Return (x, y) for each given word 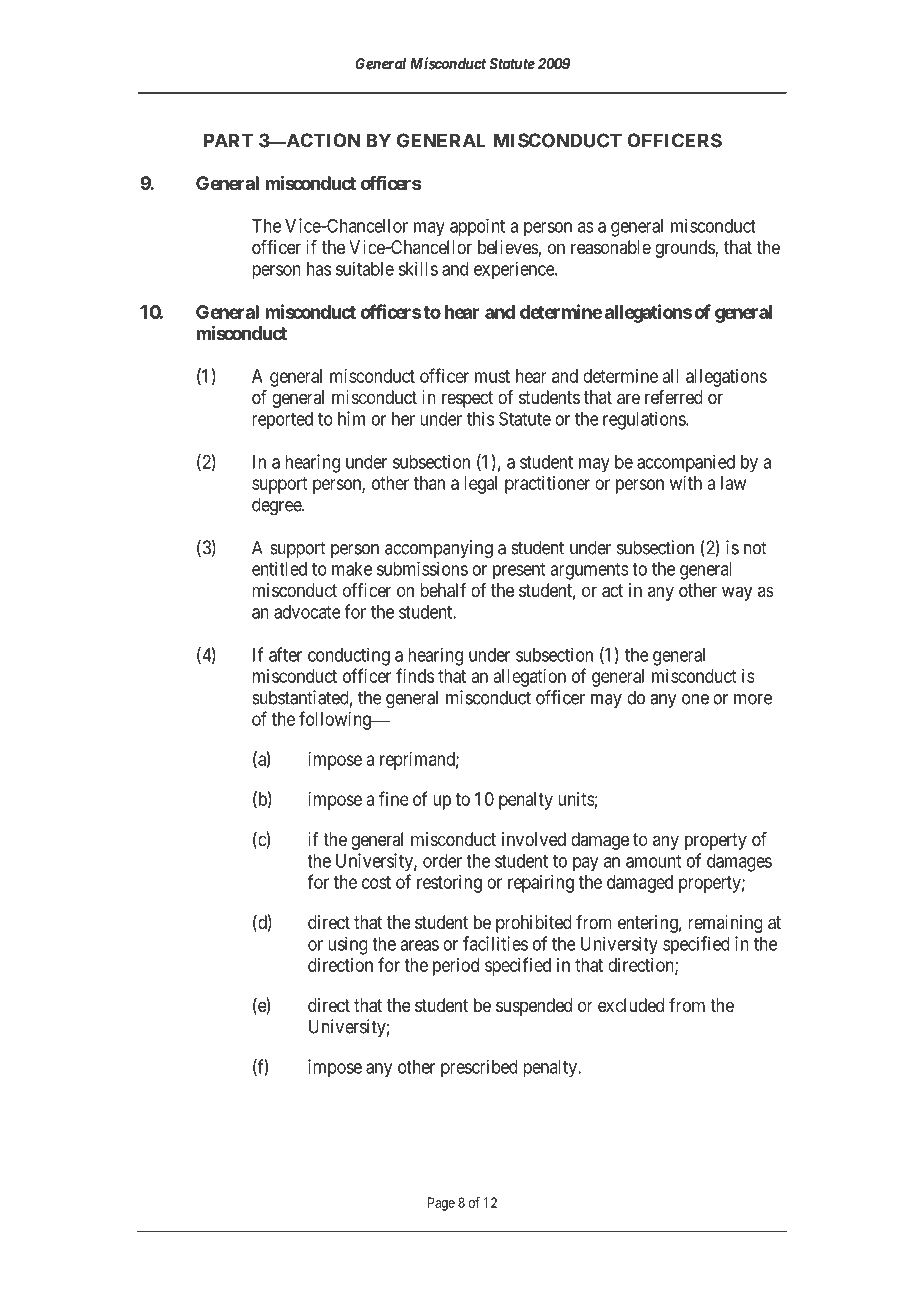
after (285, 654)
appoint (477, 228)
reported (282, 421)
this (480, 418)
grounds (685, 249)
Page (441, 1204)
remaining (725, 924)
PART (228, 140)
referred (674, 397)
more (753, 699)
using (348, 945)
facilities (495, 943)
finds (415, 675)
